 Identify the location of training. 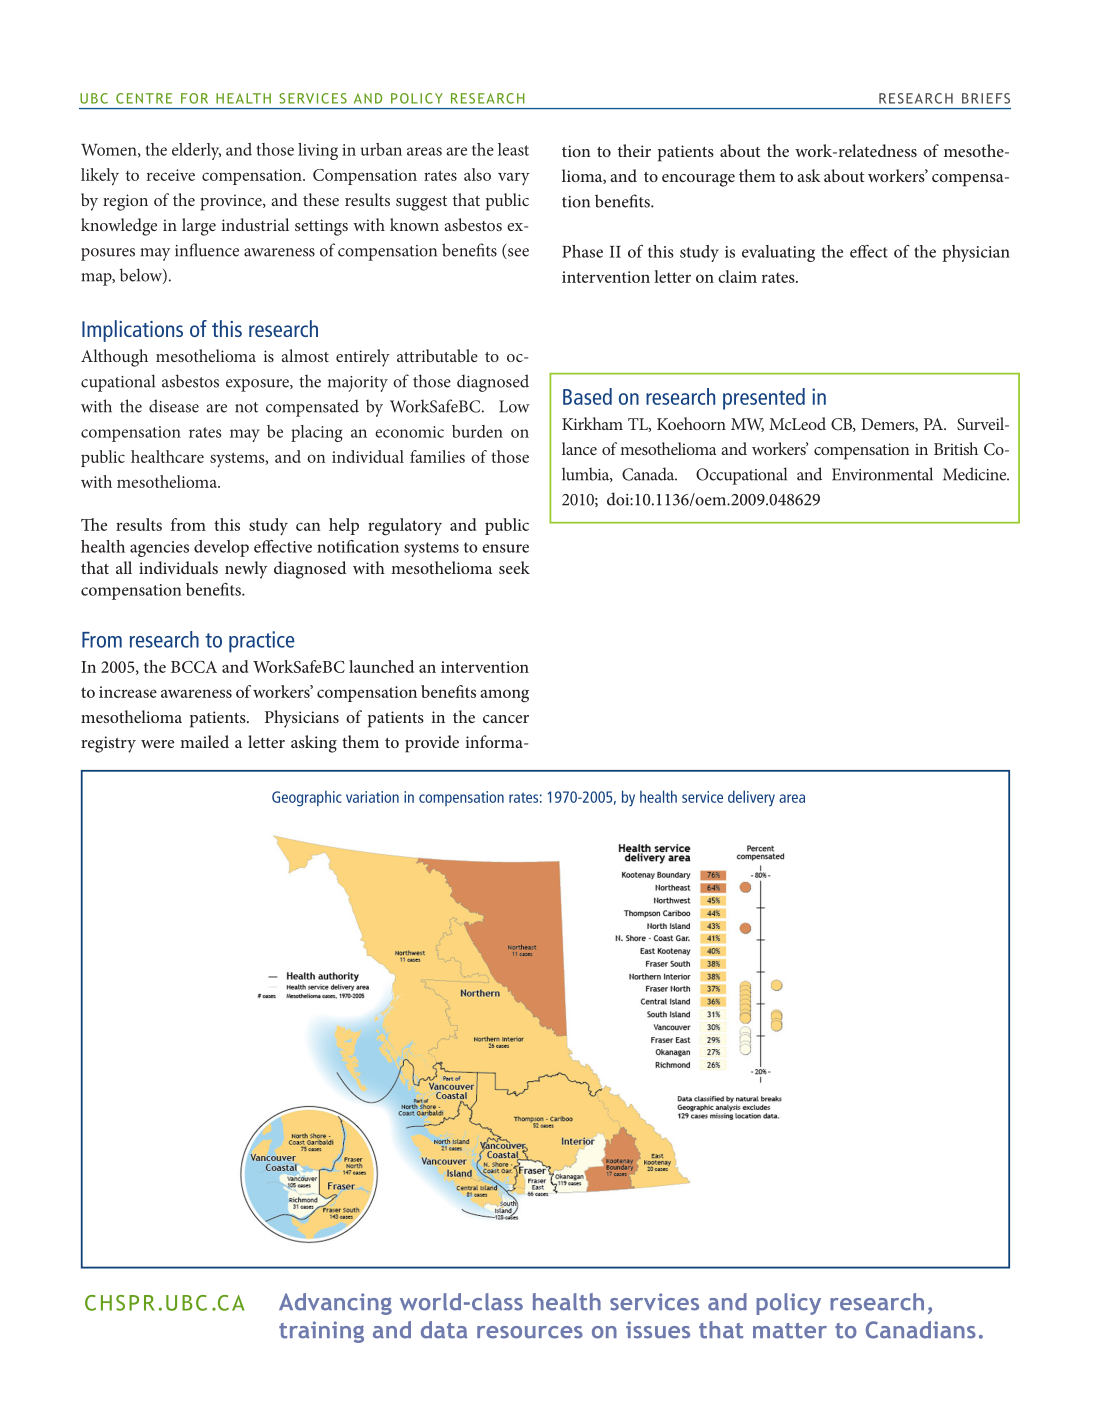
(321, 1332).
